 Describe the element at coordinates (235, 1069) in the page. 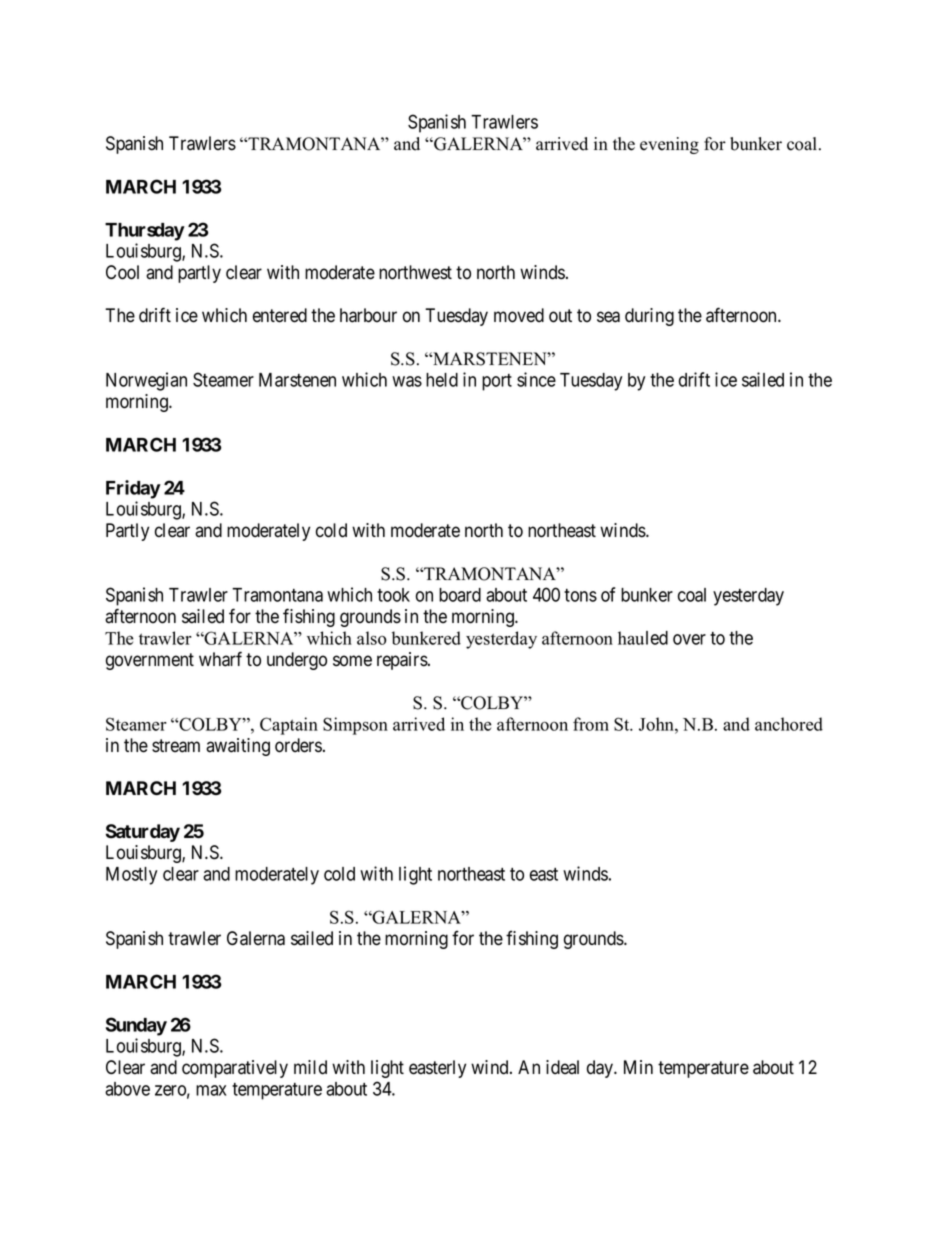

I see `comparatively` at that location.
